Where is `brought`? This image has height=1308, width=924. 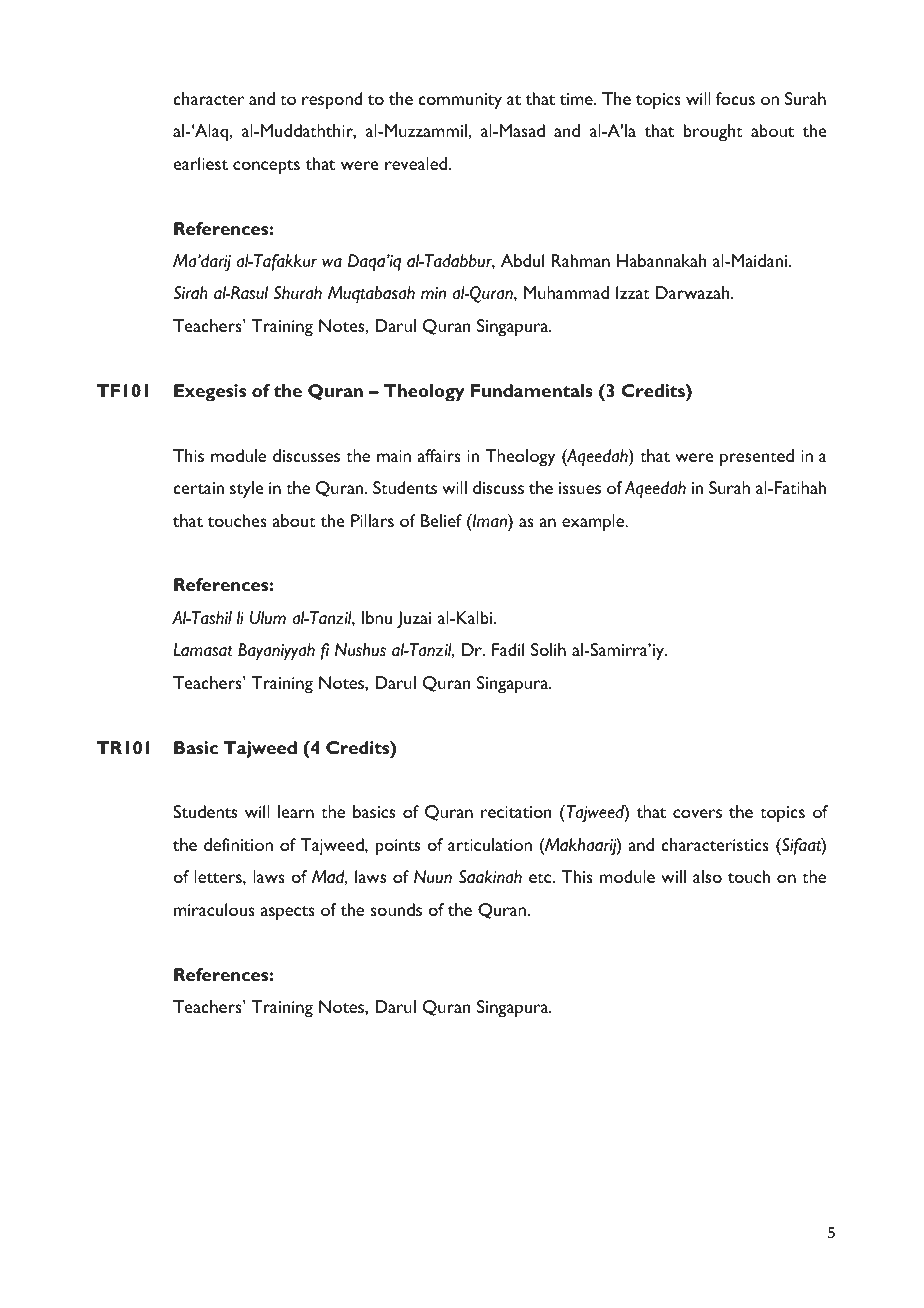 brought is located at coordinates (713, 133).
